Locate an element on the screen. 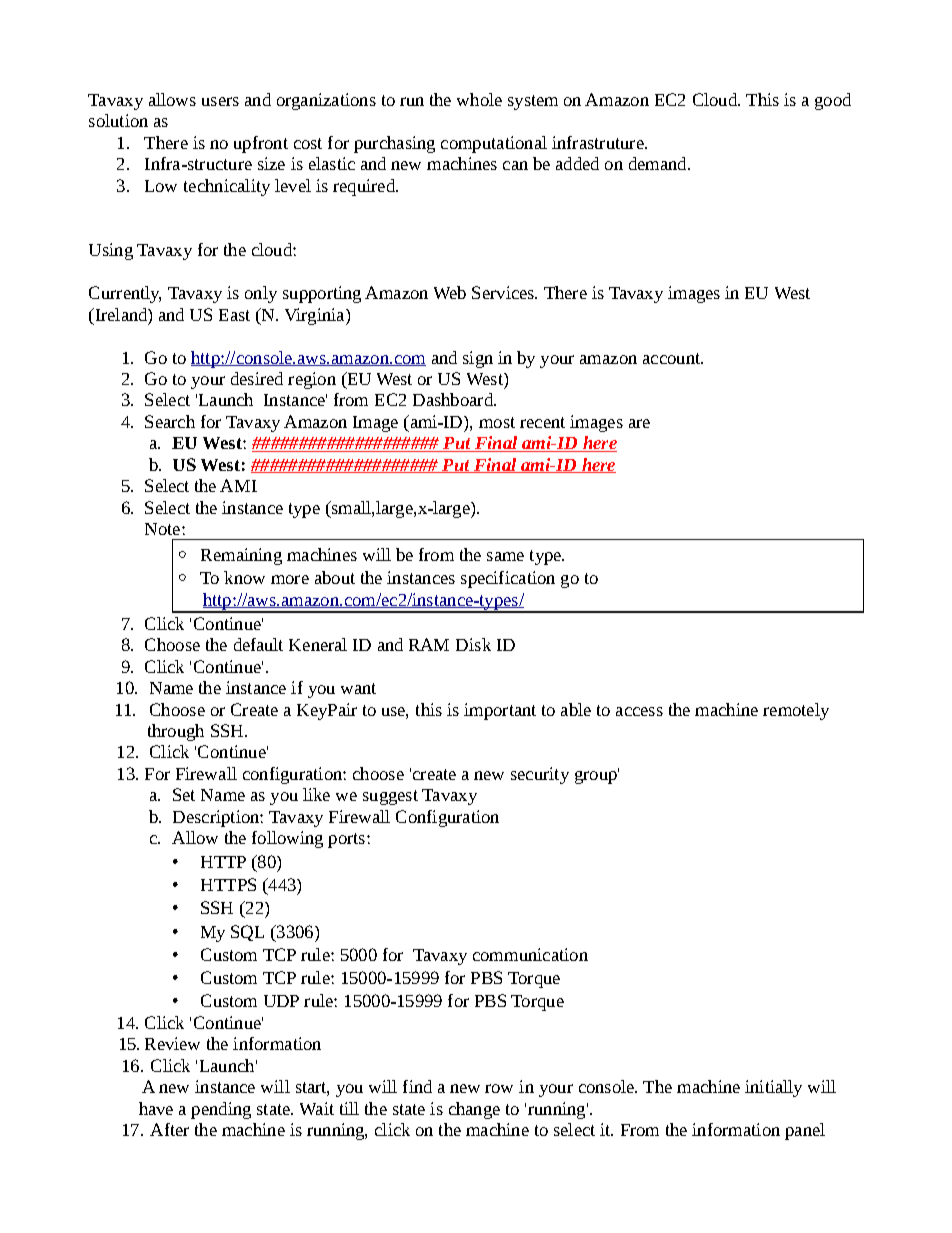 The width and height of the screenshot is (952, 1233). desired is located at coordinates (257, 378).
